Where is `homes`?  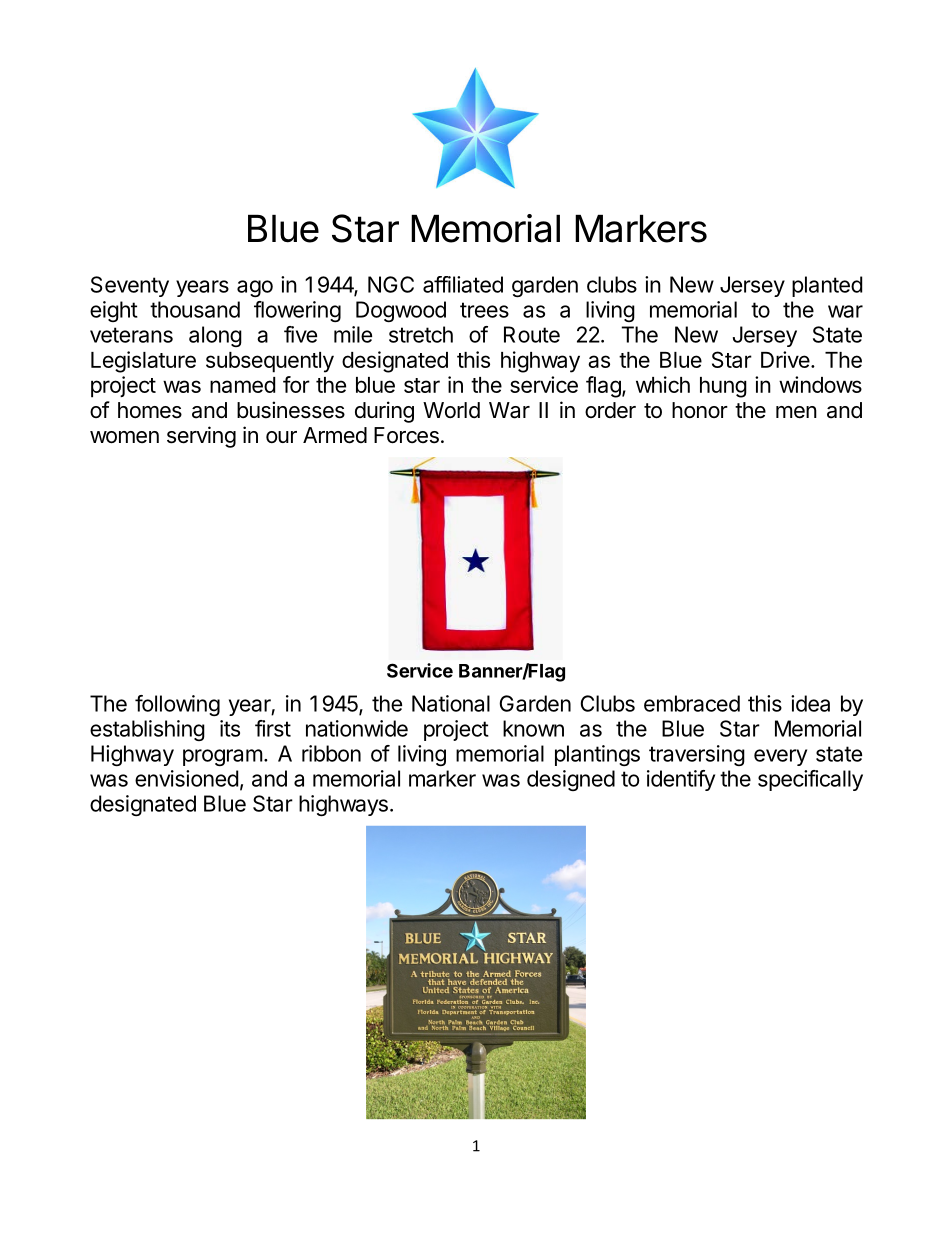 homes is located at coordinates (150, 410).
